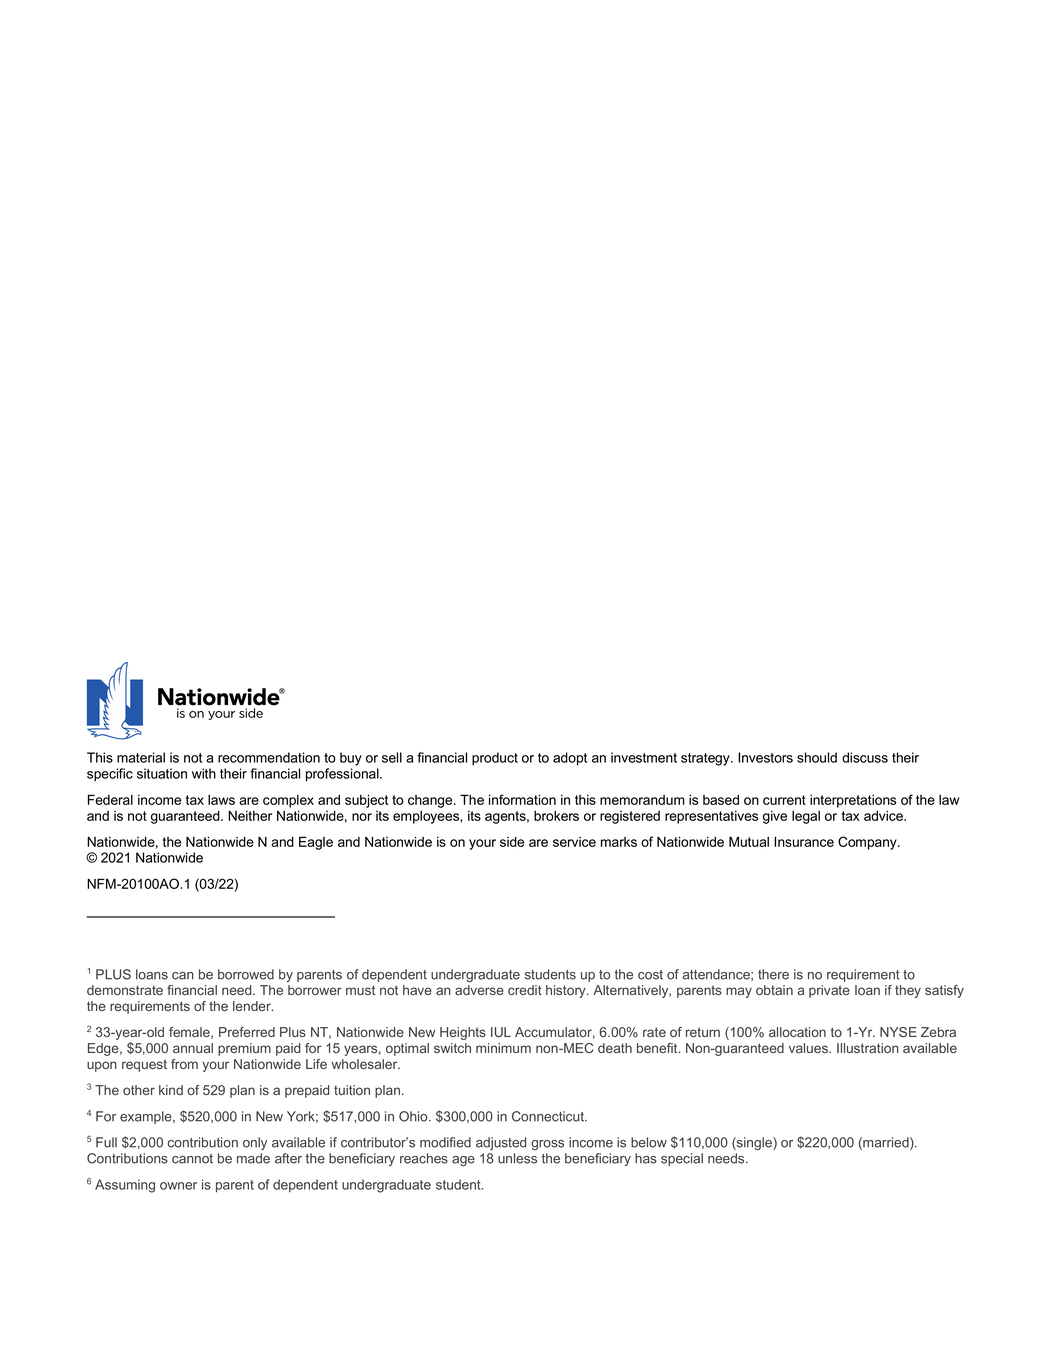 This screenshot has height=1364, width=1054. What do you see at coordinates (517, 1158) in the screenshot?
I see `unless` at bounding box center [517, 1158].
